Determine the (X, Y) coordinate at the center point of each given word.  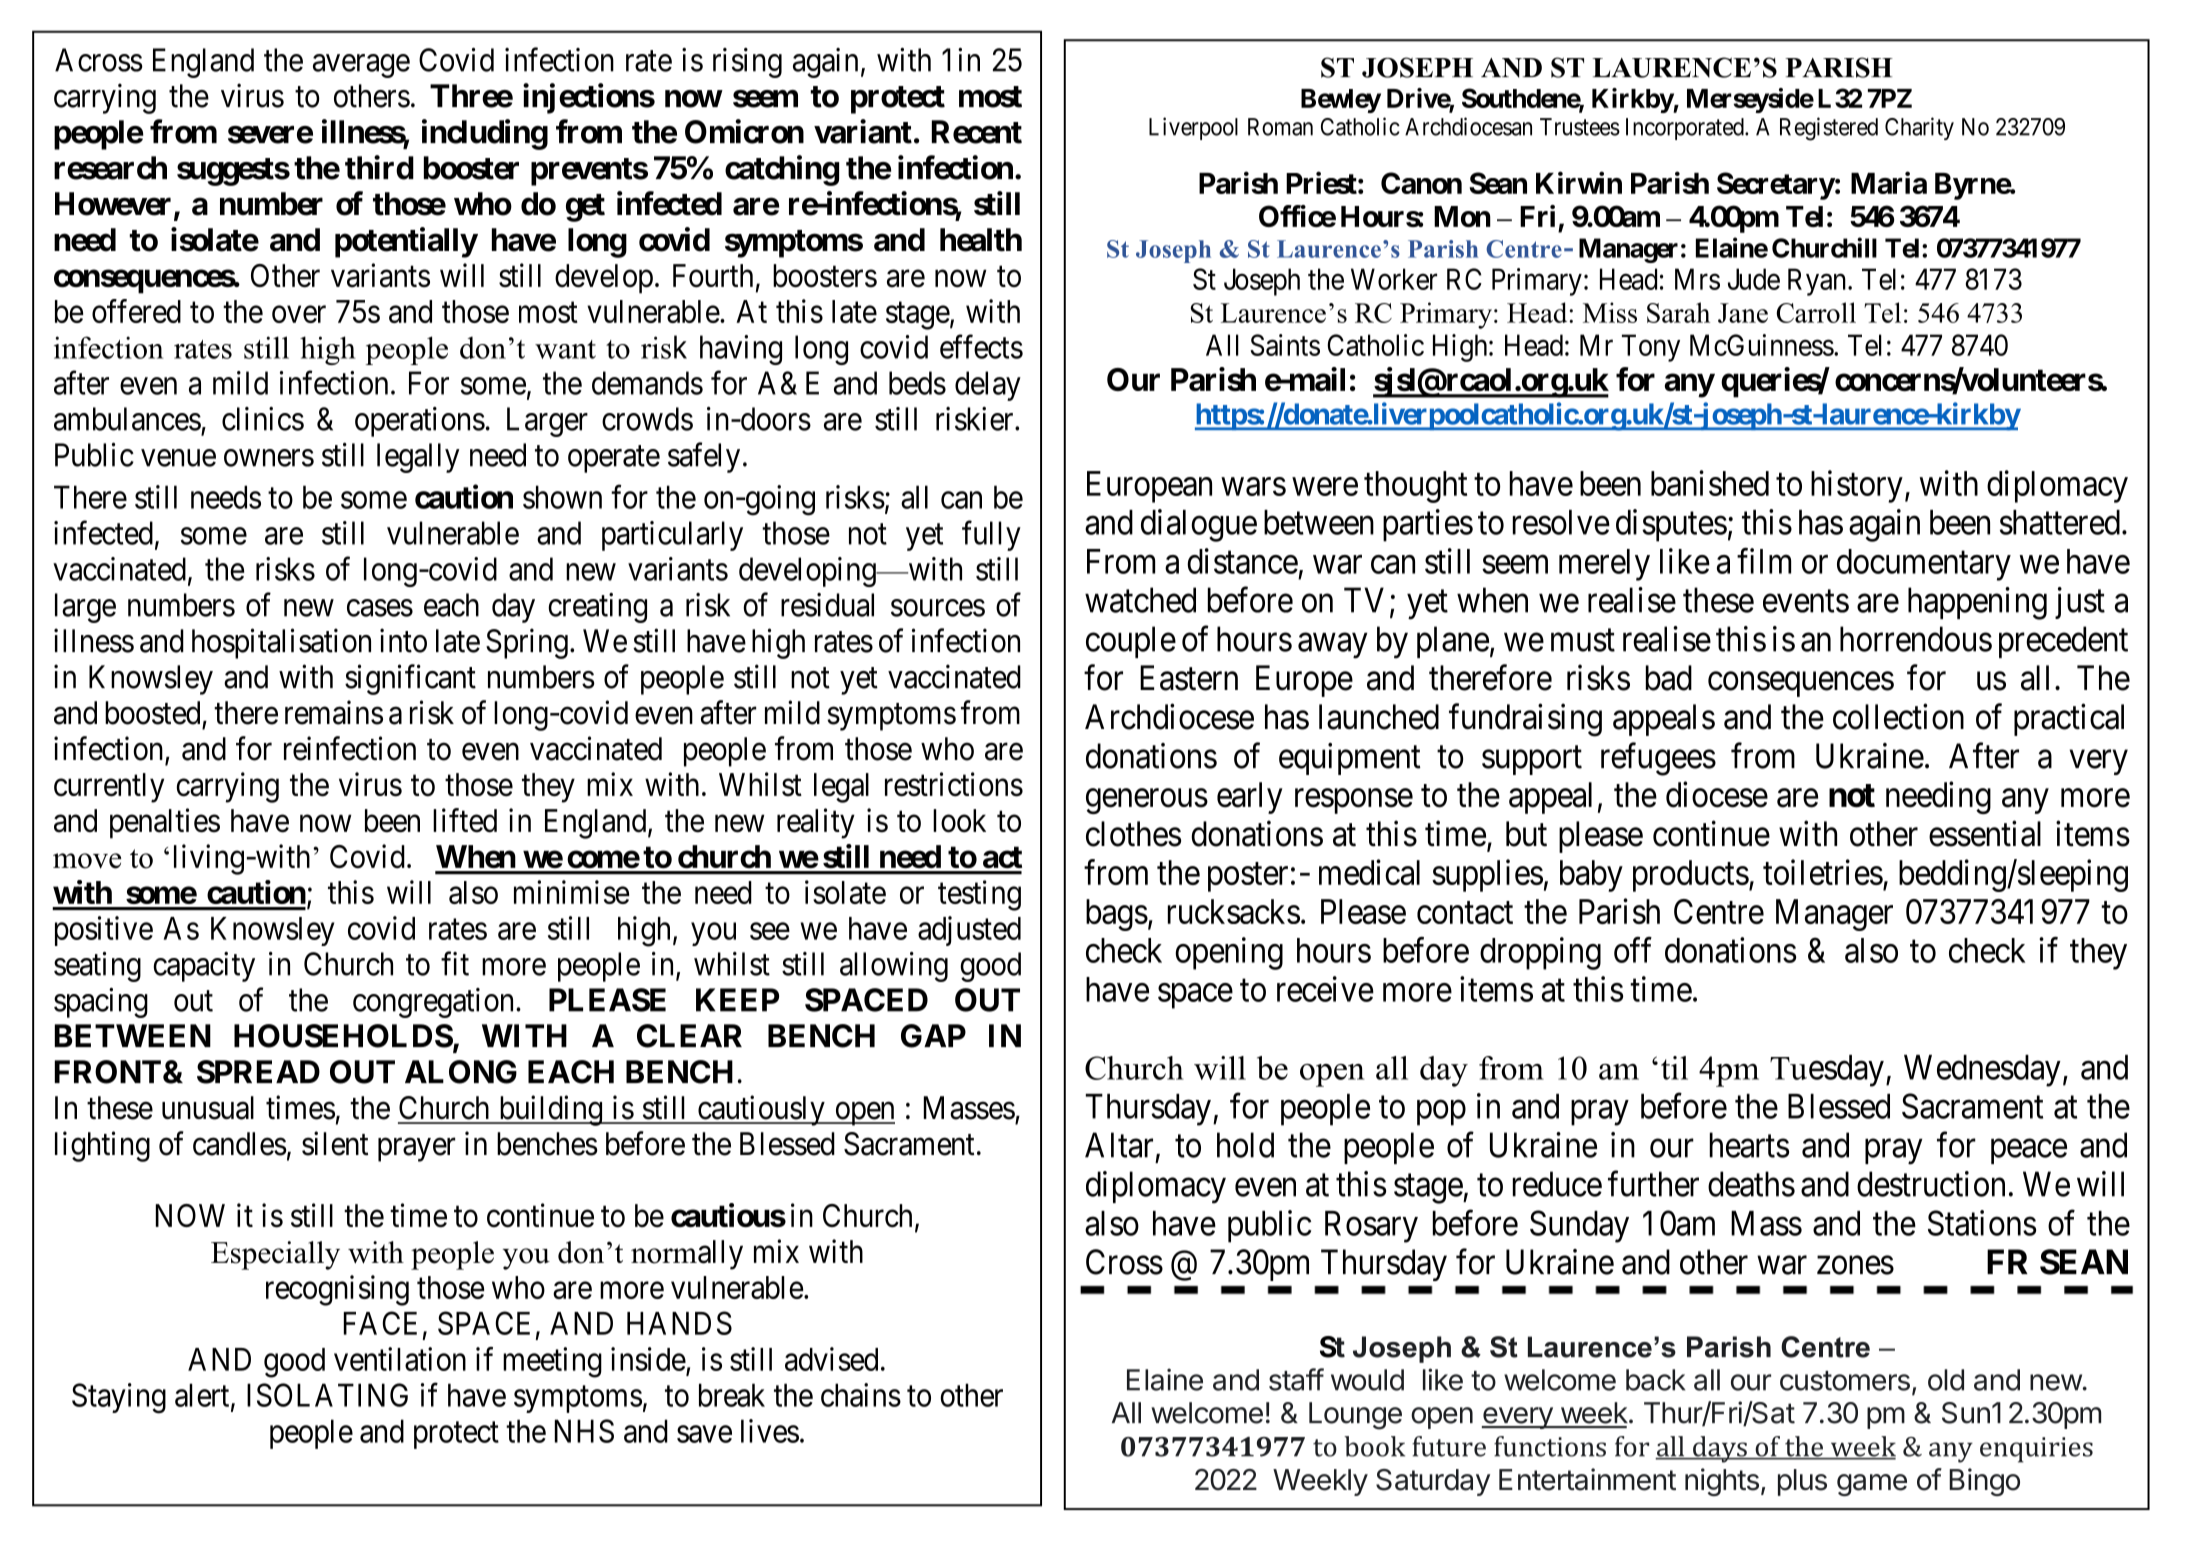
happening (1977, 603)
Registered (1829, 129)
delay (988, 386)
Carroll (1816, 312)
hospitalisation (281, 643)
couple (1131, 642)
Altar (1119, 1145)
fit (455, 963)
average (361, 66)
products (1691, 876)
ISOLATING (327, 1395)
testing (979, 895)
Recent (977, 132)
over (299, 314)
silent (335, 1143)
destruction (1931, 1184)
